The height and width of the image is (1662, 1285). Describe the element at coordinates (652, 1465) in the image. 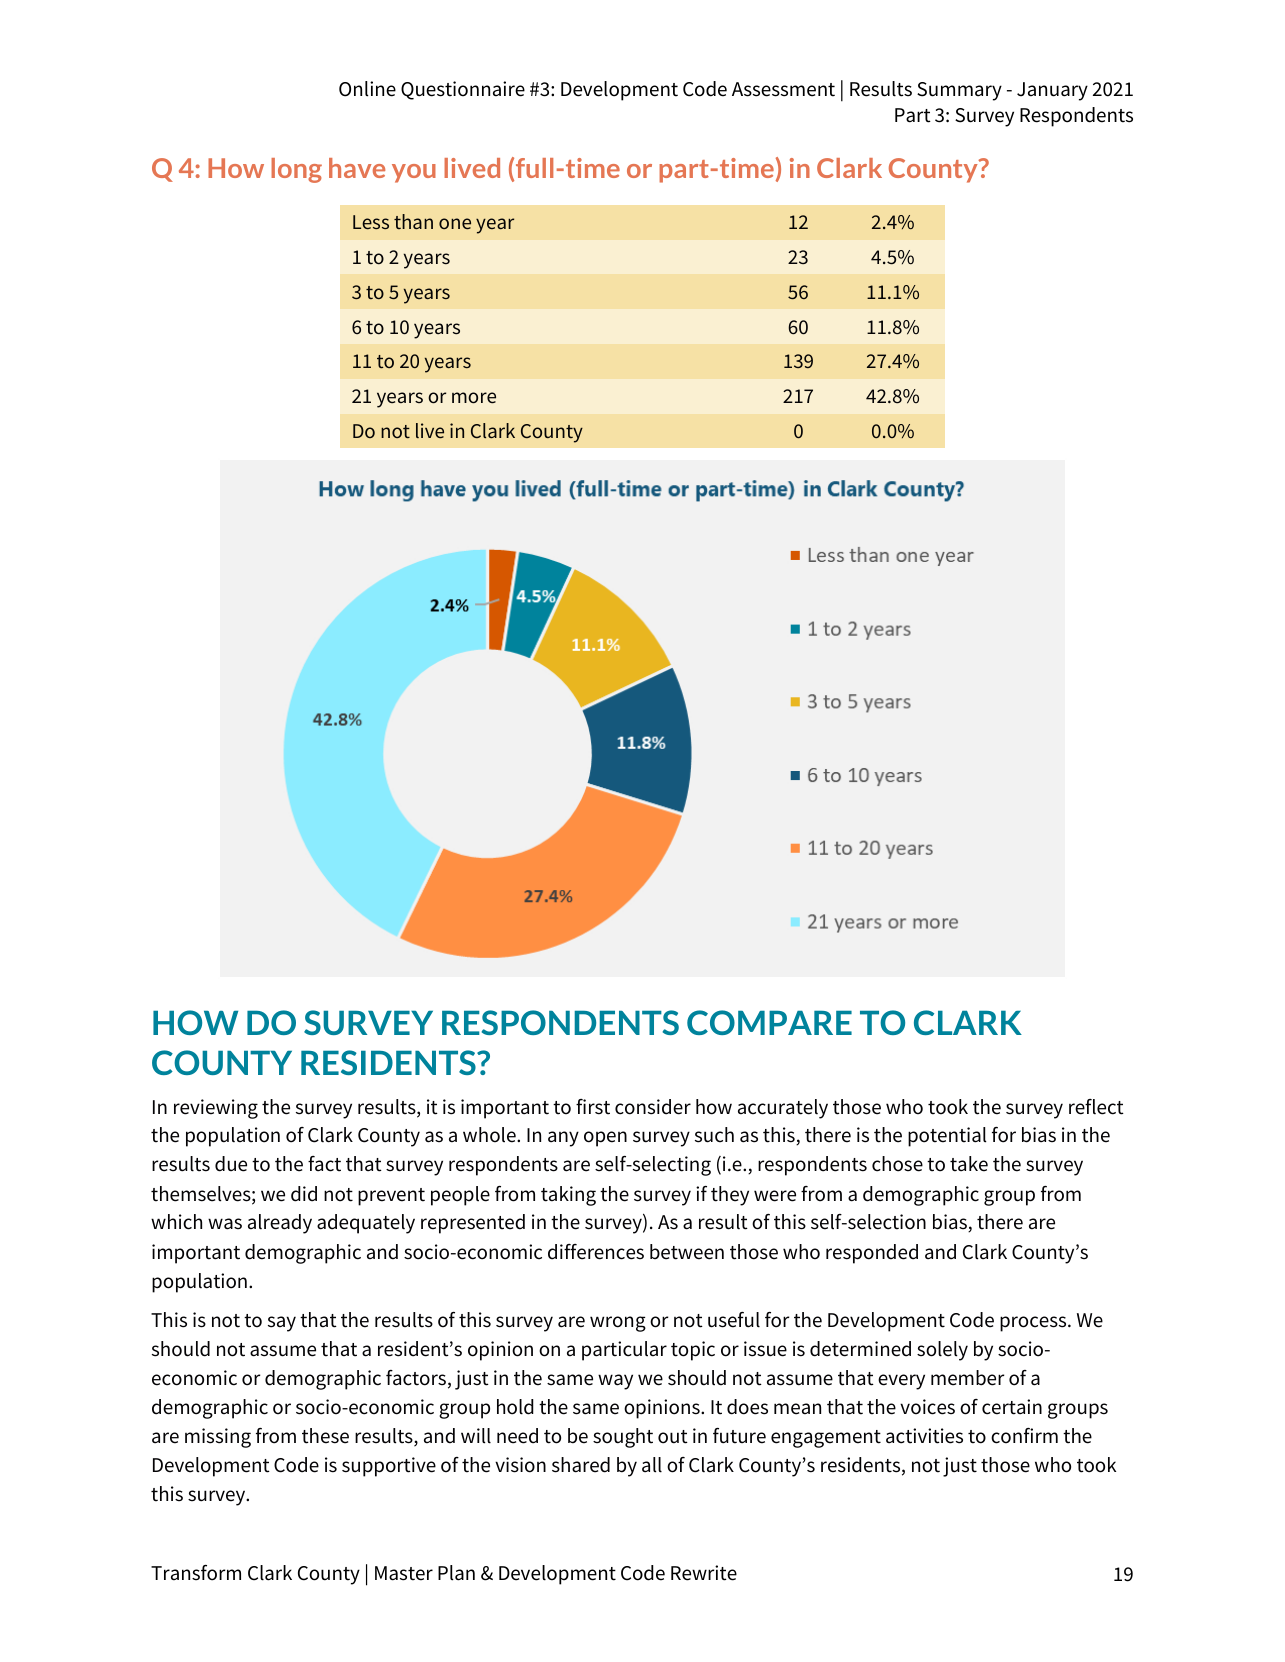

I see `all` at that location.
